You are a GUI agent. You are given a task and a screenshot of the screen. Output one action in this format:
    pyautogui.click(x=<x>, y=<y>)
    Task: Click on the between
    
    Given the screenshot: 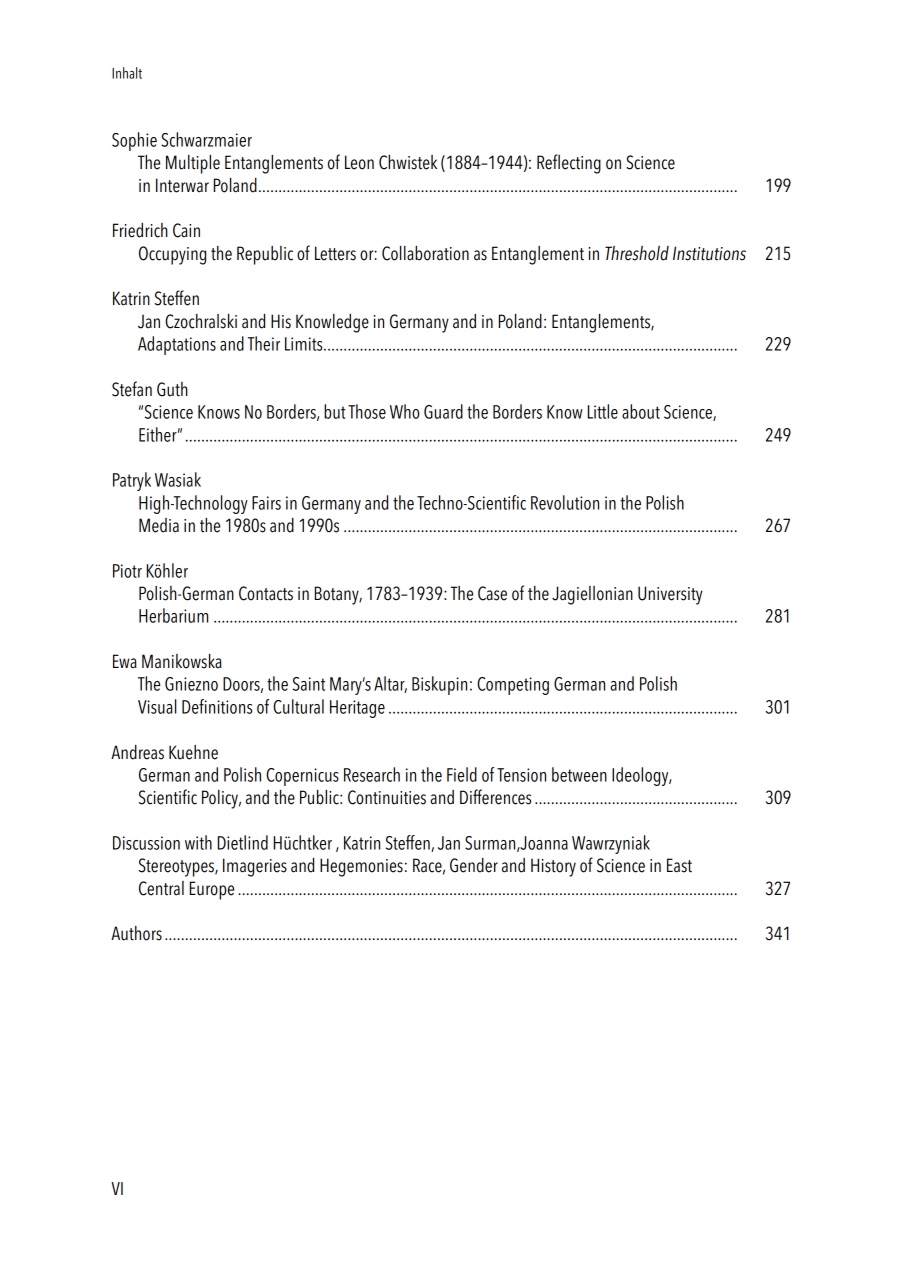 What is the action you would take?
    pyautogui.click(x=579, y=774)
